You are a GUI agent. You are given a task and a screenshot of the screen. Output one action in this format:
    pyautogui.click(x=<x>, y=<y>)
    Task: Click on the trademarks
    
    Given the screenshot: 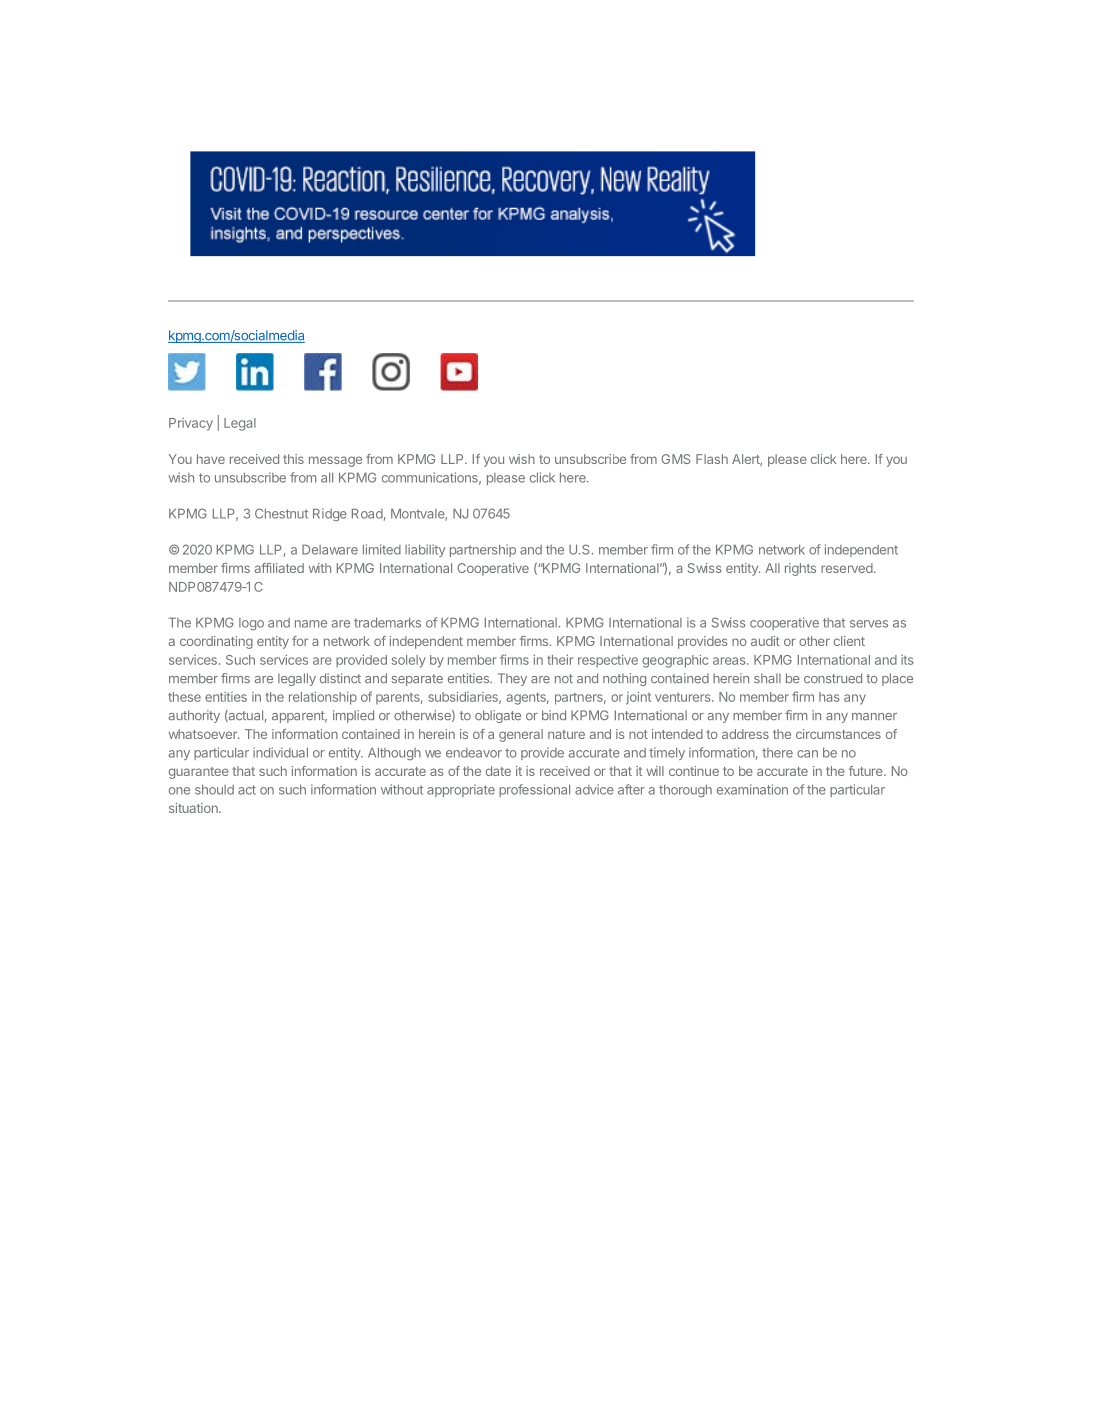 What is the action you would take?
    pyautogui.click(x=387, y=623)
